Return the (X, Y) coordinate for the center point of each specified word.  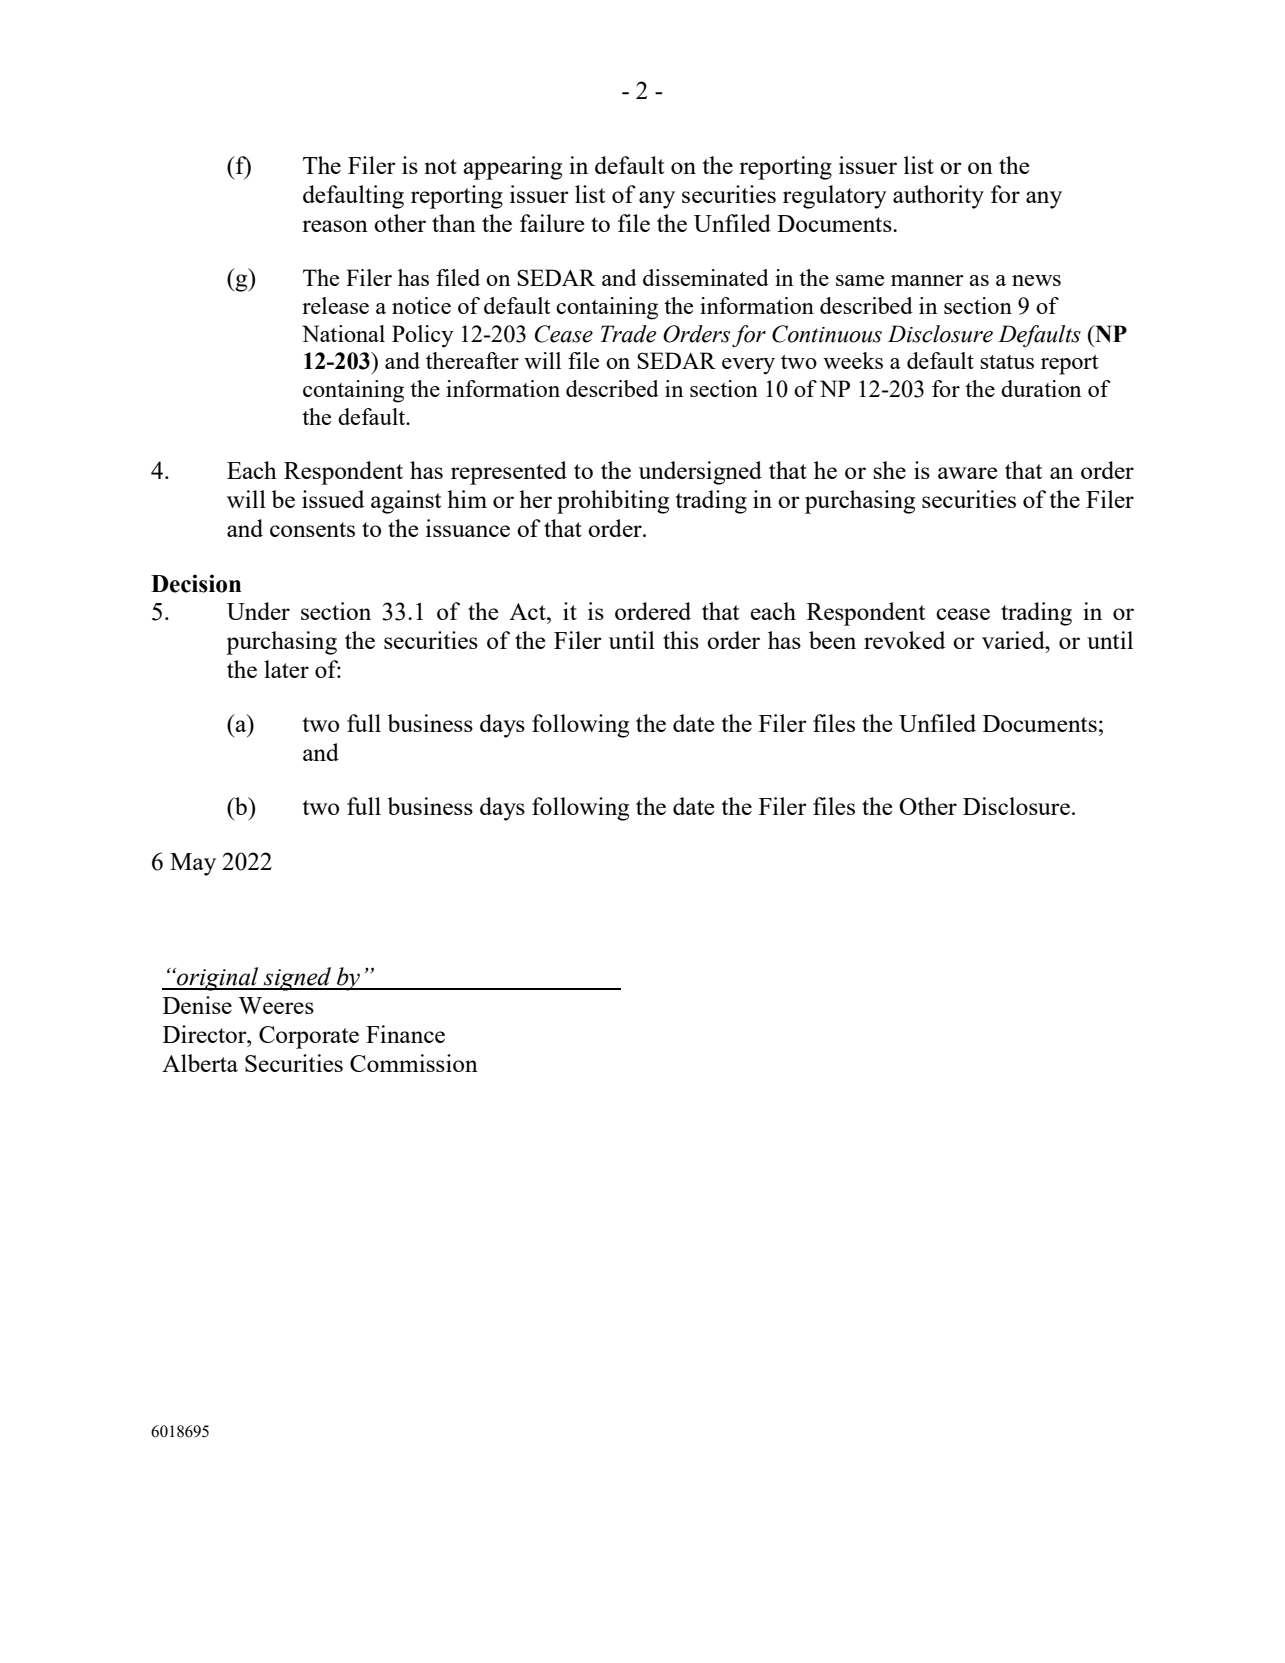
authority (938, 197)
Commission (414, 1063)
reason (335, 226)
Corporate (309, 1037)
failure (552, 223)
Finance (405, 1034)
